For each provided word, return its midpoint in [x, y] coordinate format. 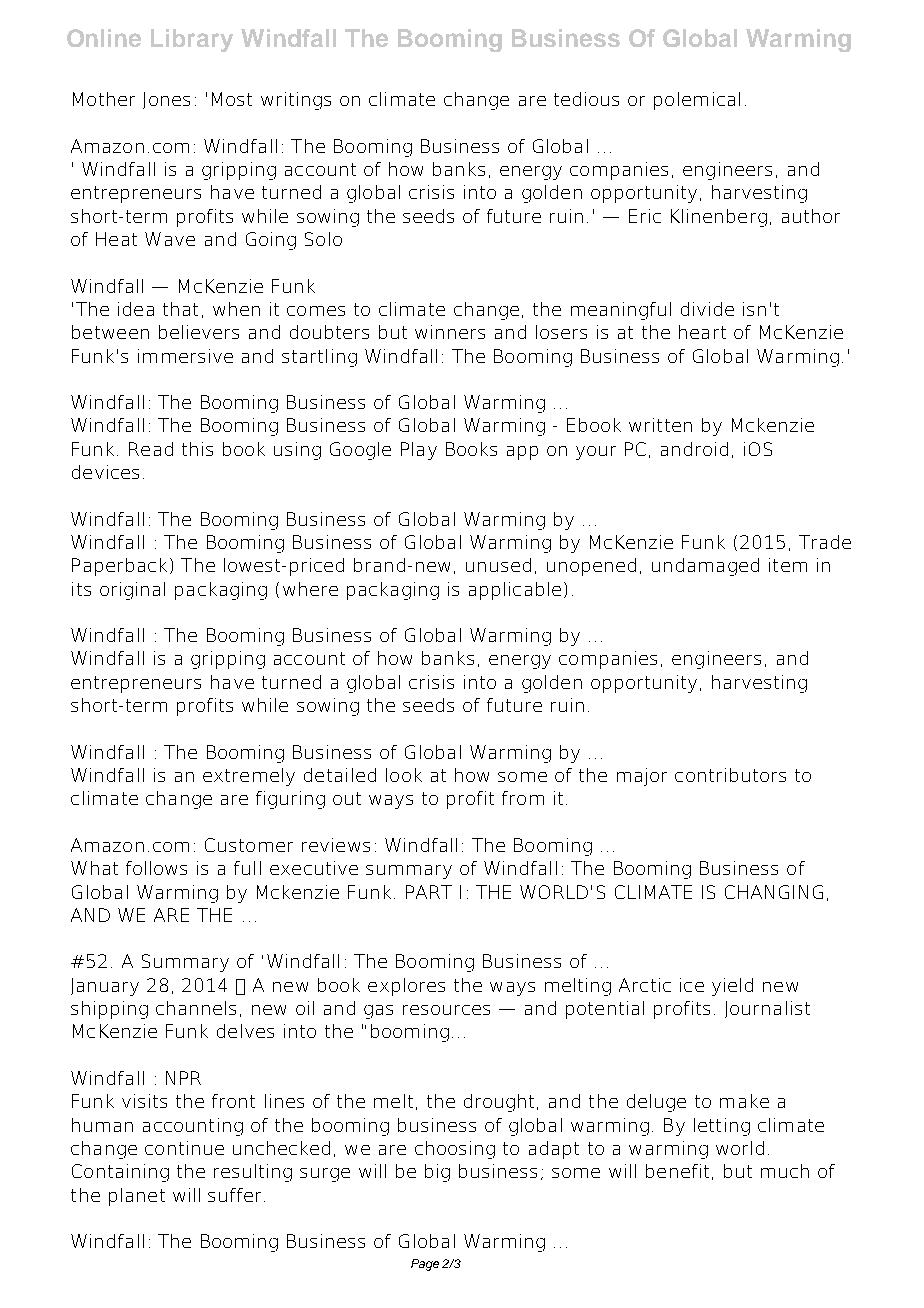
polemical [697, 101]
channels [196, 1008]
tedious [586, 99]
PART [429, 892]
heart [702, 332]
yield [732, 987]
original [132, 591]
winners [450, 332]
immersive [185, 356]
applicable [515, 591]
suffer [236, 1195]
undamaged [705, 567]
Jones [166, 100]
